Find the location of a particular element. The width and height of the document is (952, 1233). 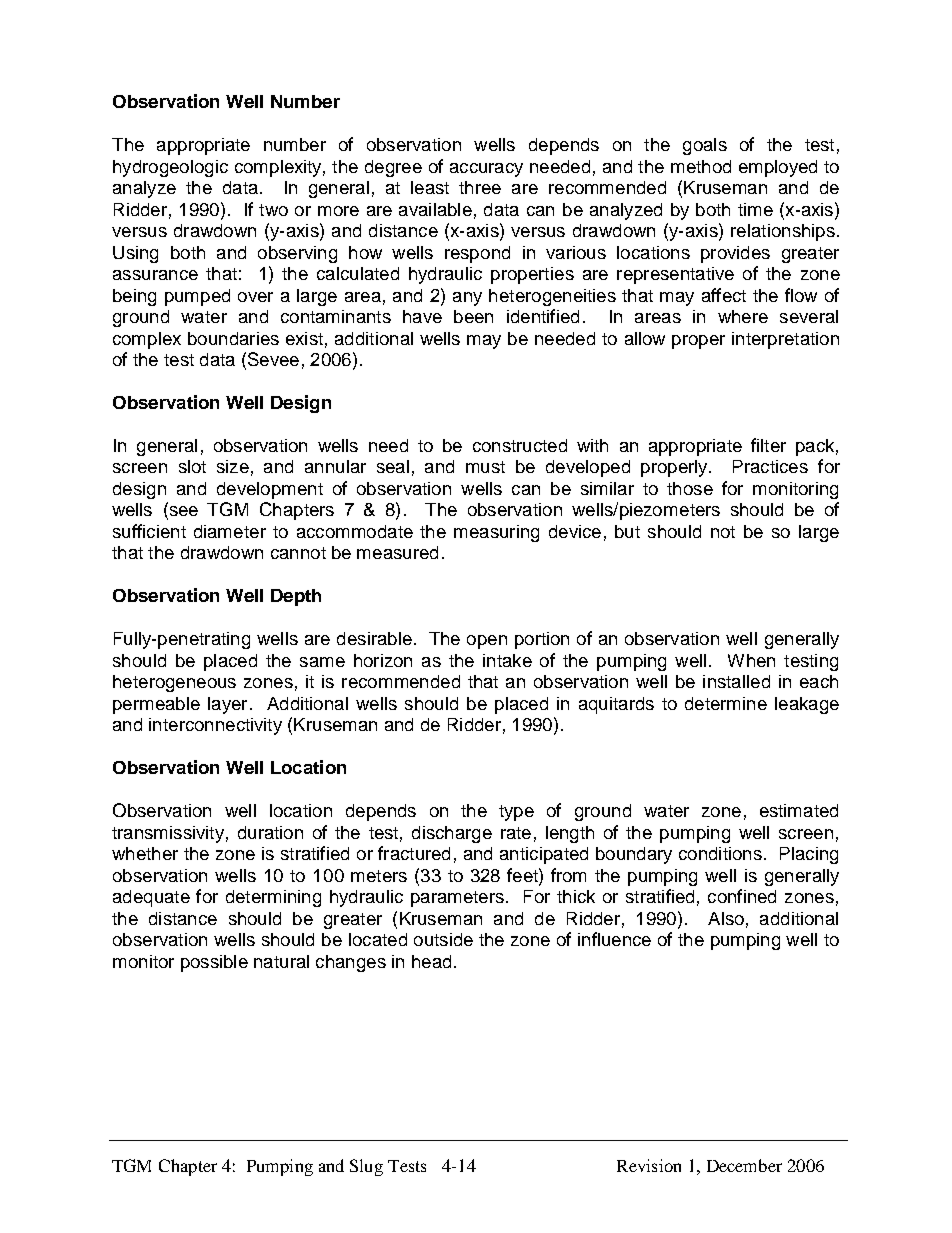

Also is located at coordinates (726, 918).
